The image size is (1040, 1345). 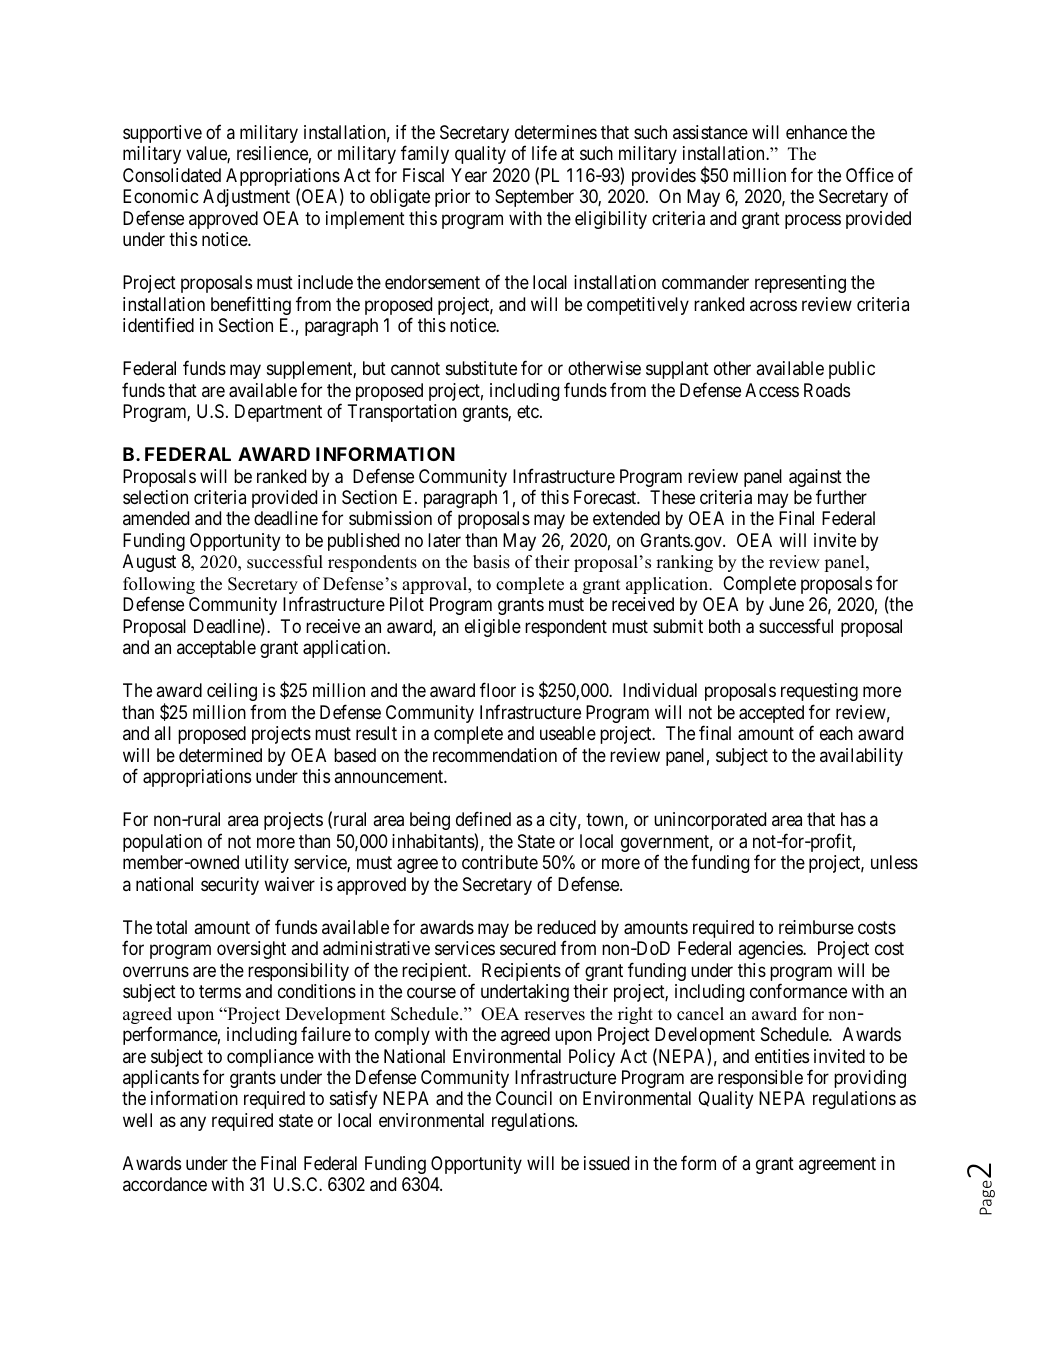 I want to click on requesting, so click(x=819, y=692).
